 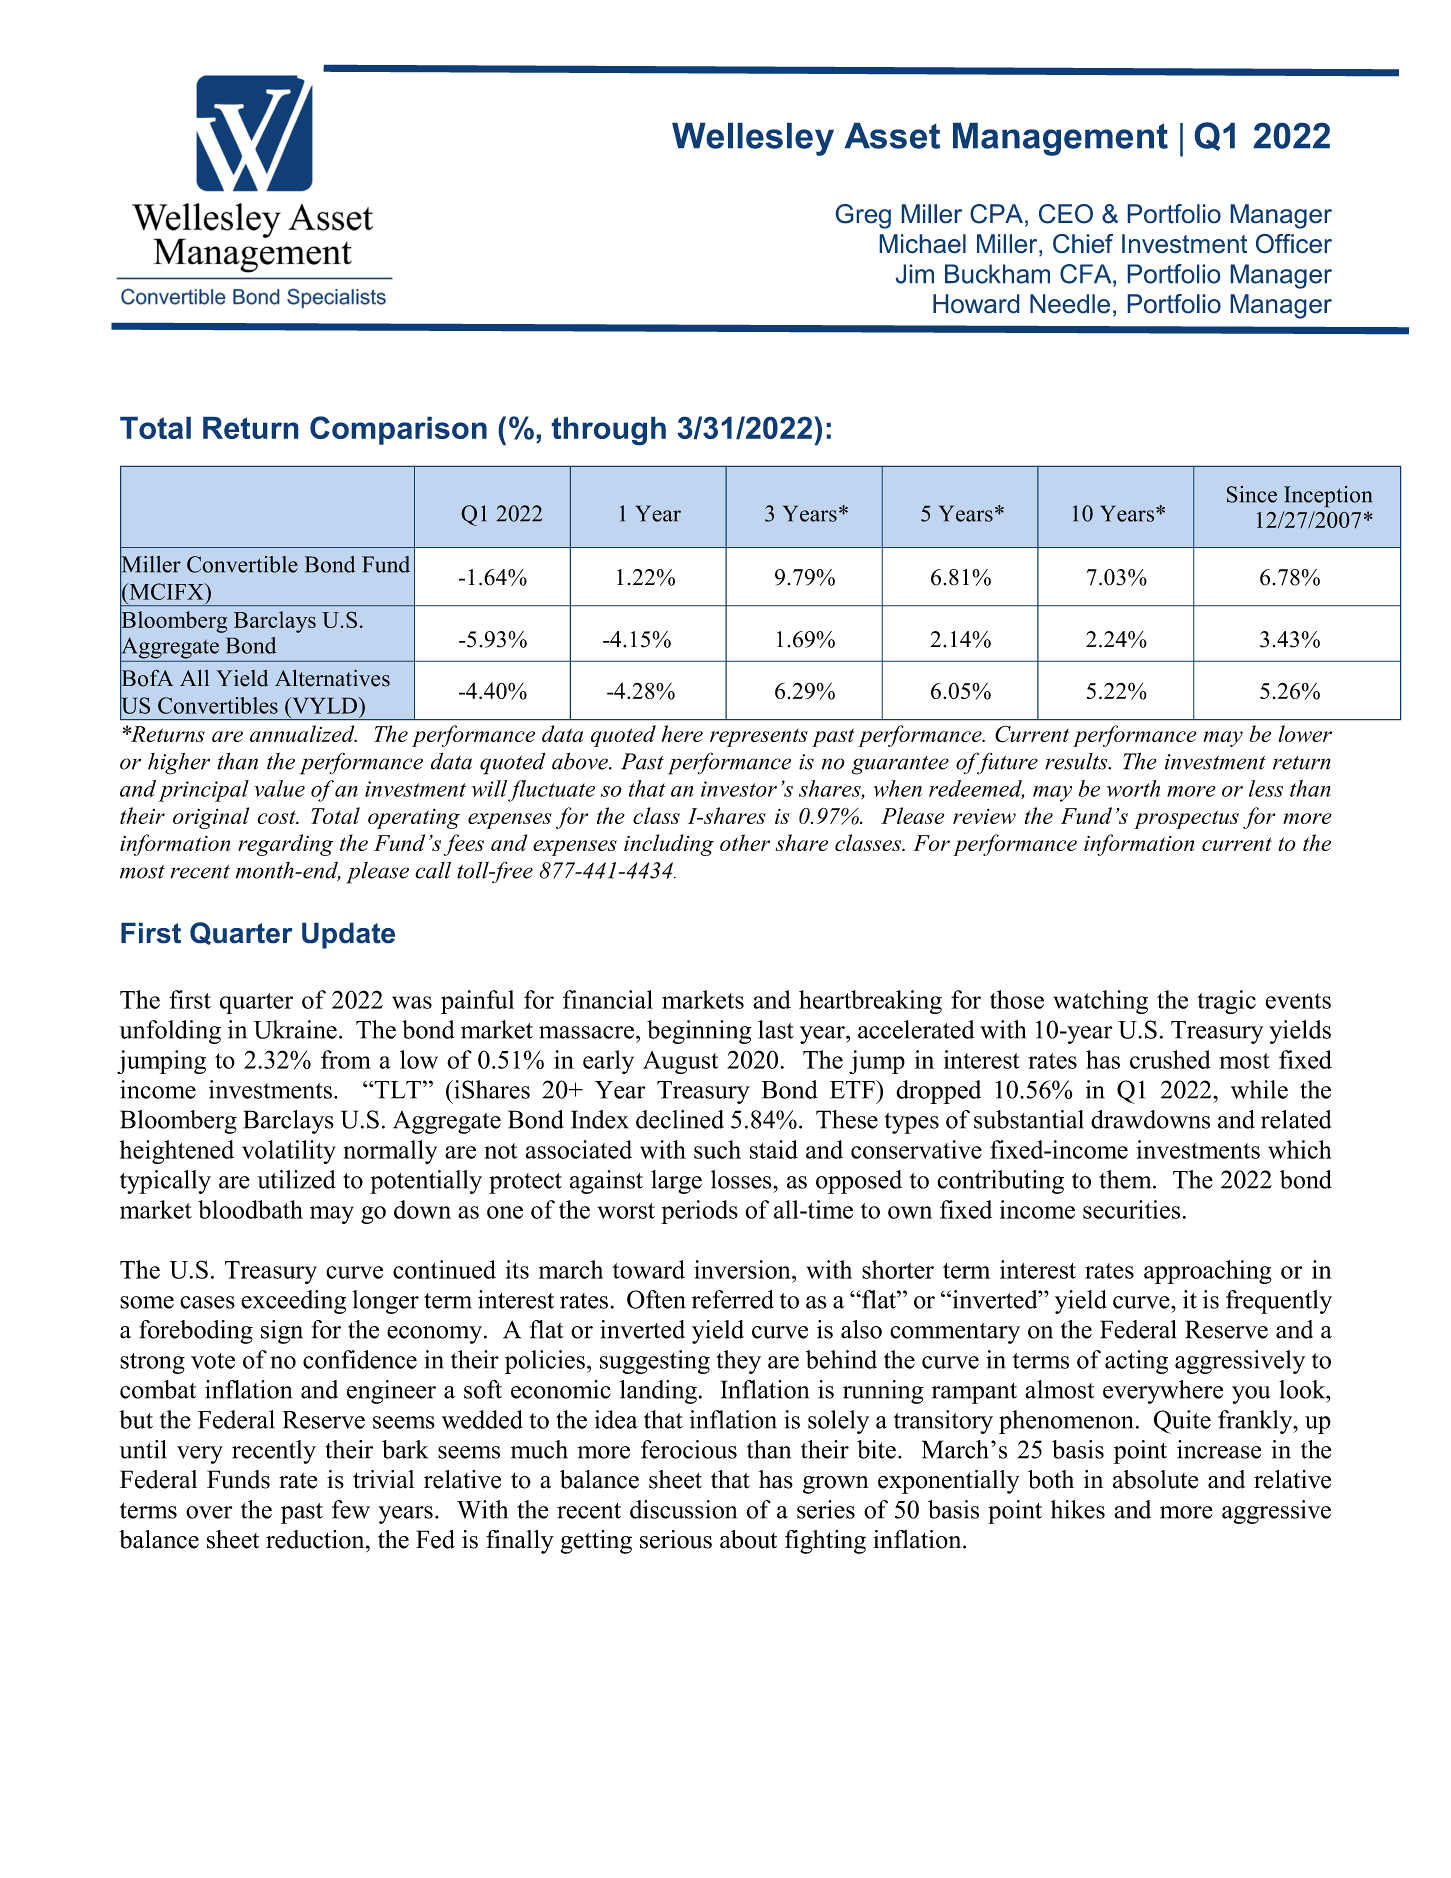 What do you see at coordinates (398, 430) in the page?
I see `Comparison` at bounding box center [398, 430].
